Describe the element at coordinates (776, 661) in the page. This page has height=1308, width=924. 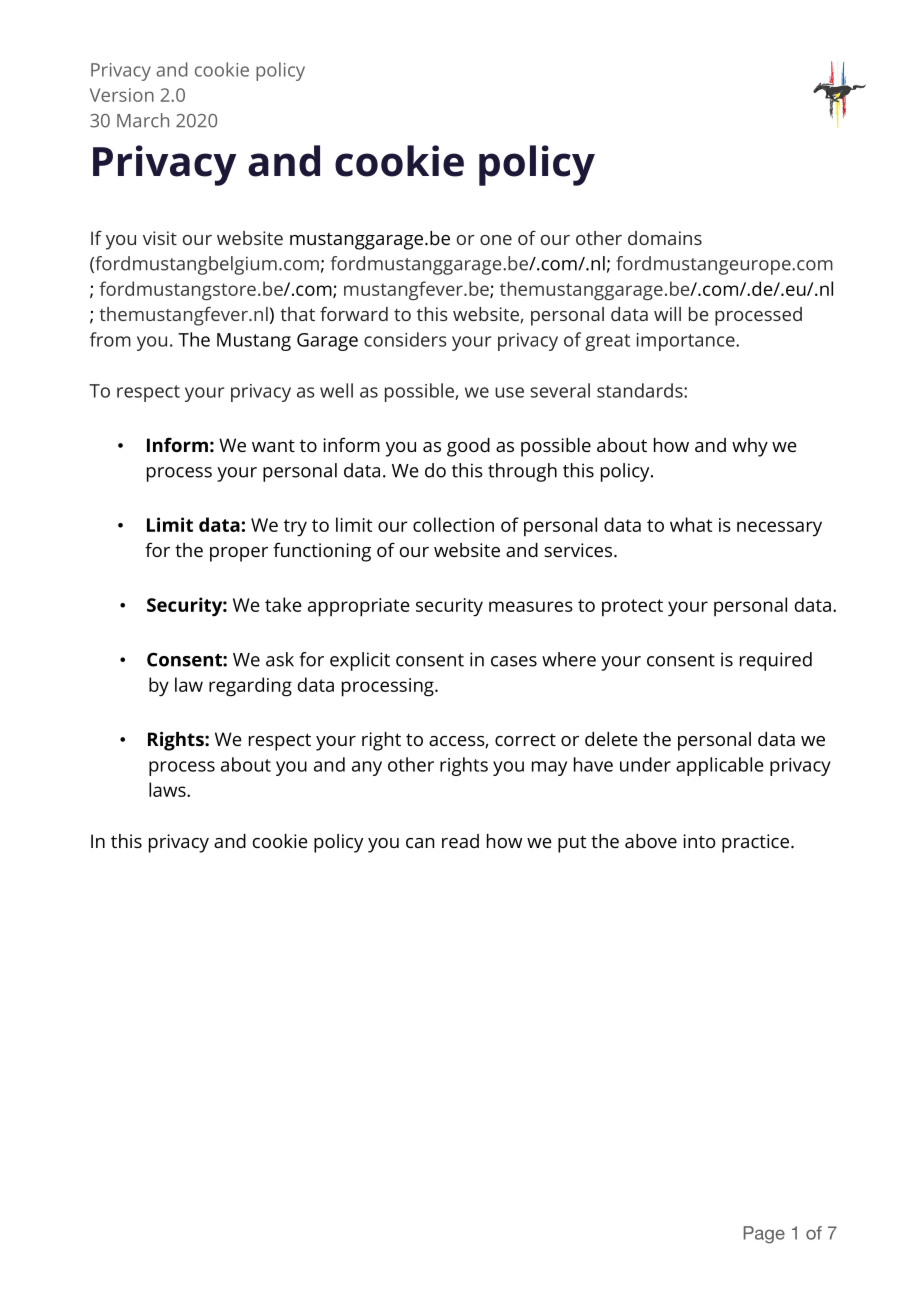
I see `required` at that location.
